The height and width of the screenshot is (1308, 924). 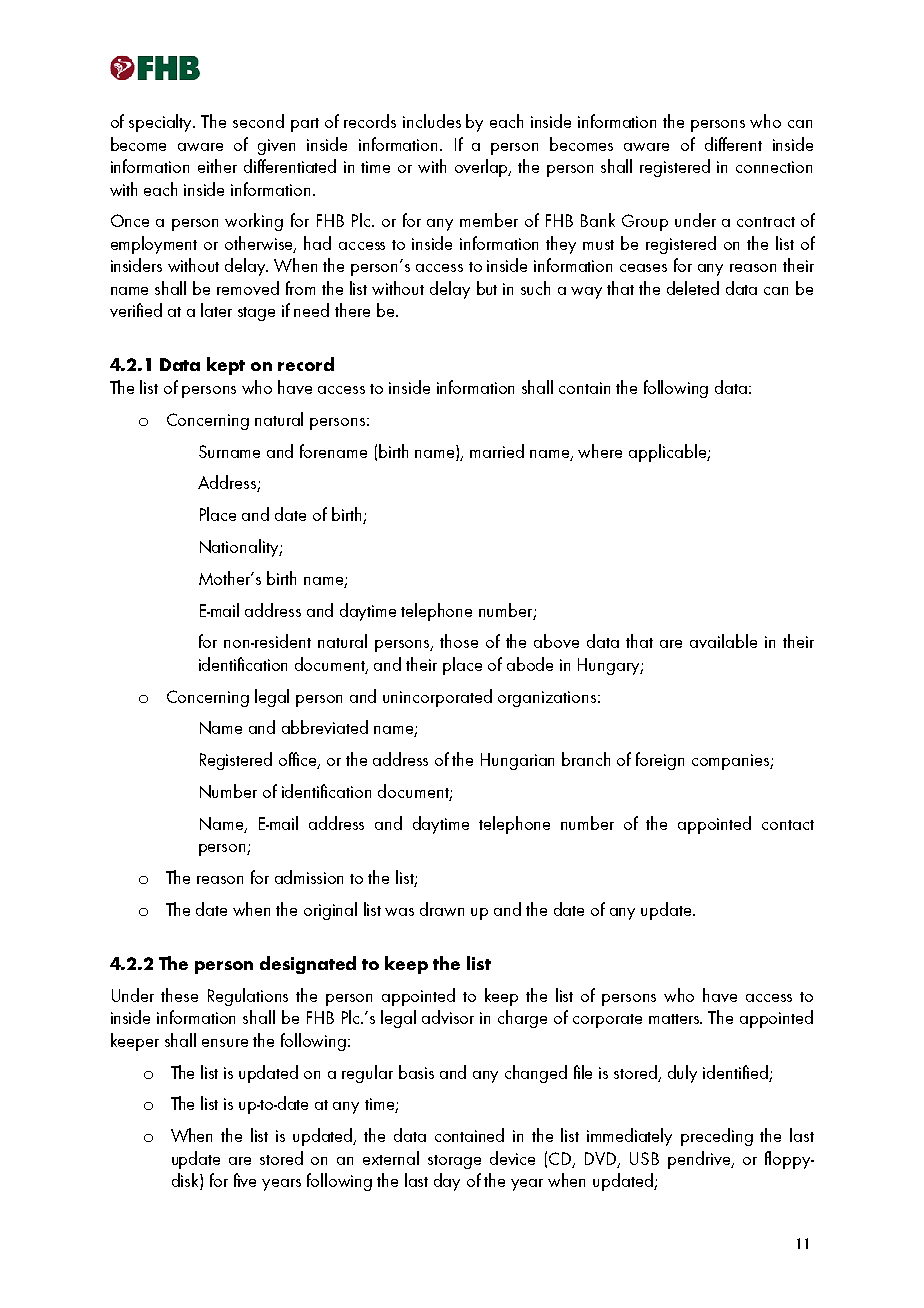 I want to click on contact, so click(x=788, y=825).
